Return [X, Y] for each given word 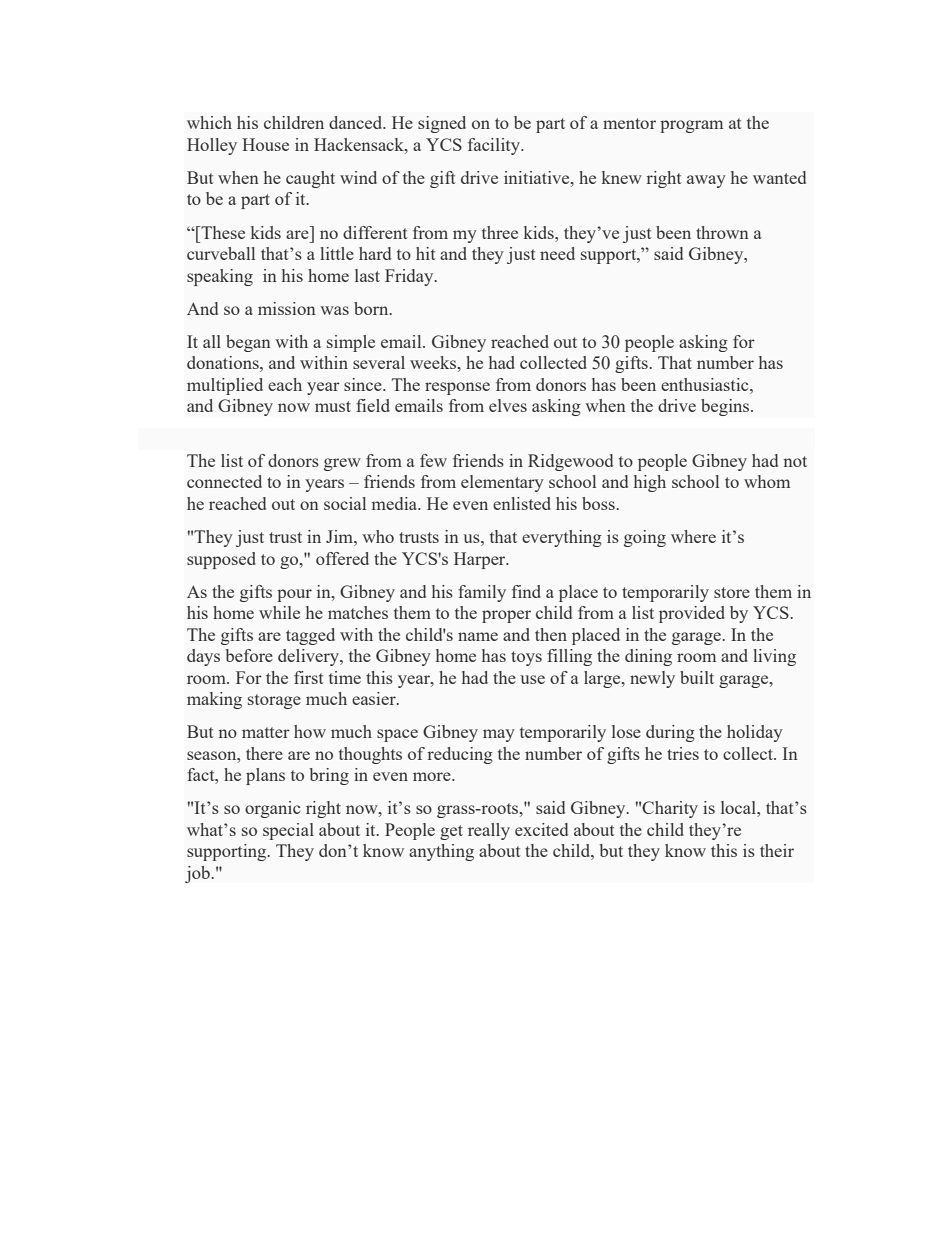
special [288, 831]
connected [224, 481]
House [265, 144]
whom [767, 481]
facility [495, 146]
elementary [502, 483]
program [691, 126]
